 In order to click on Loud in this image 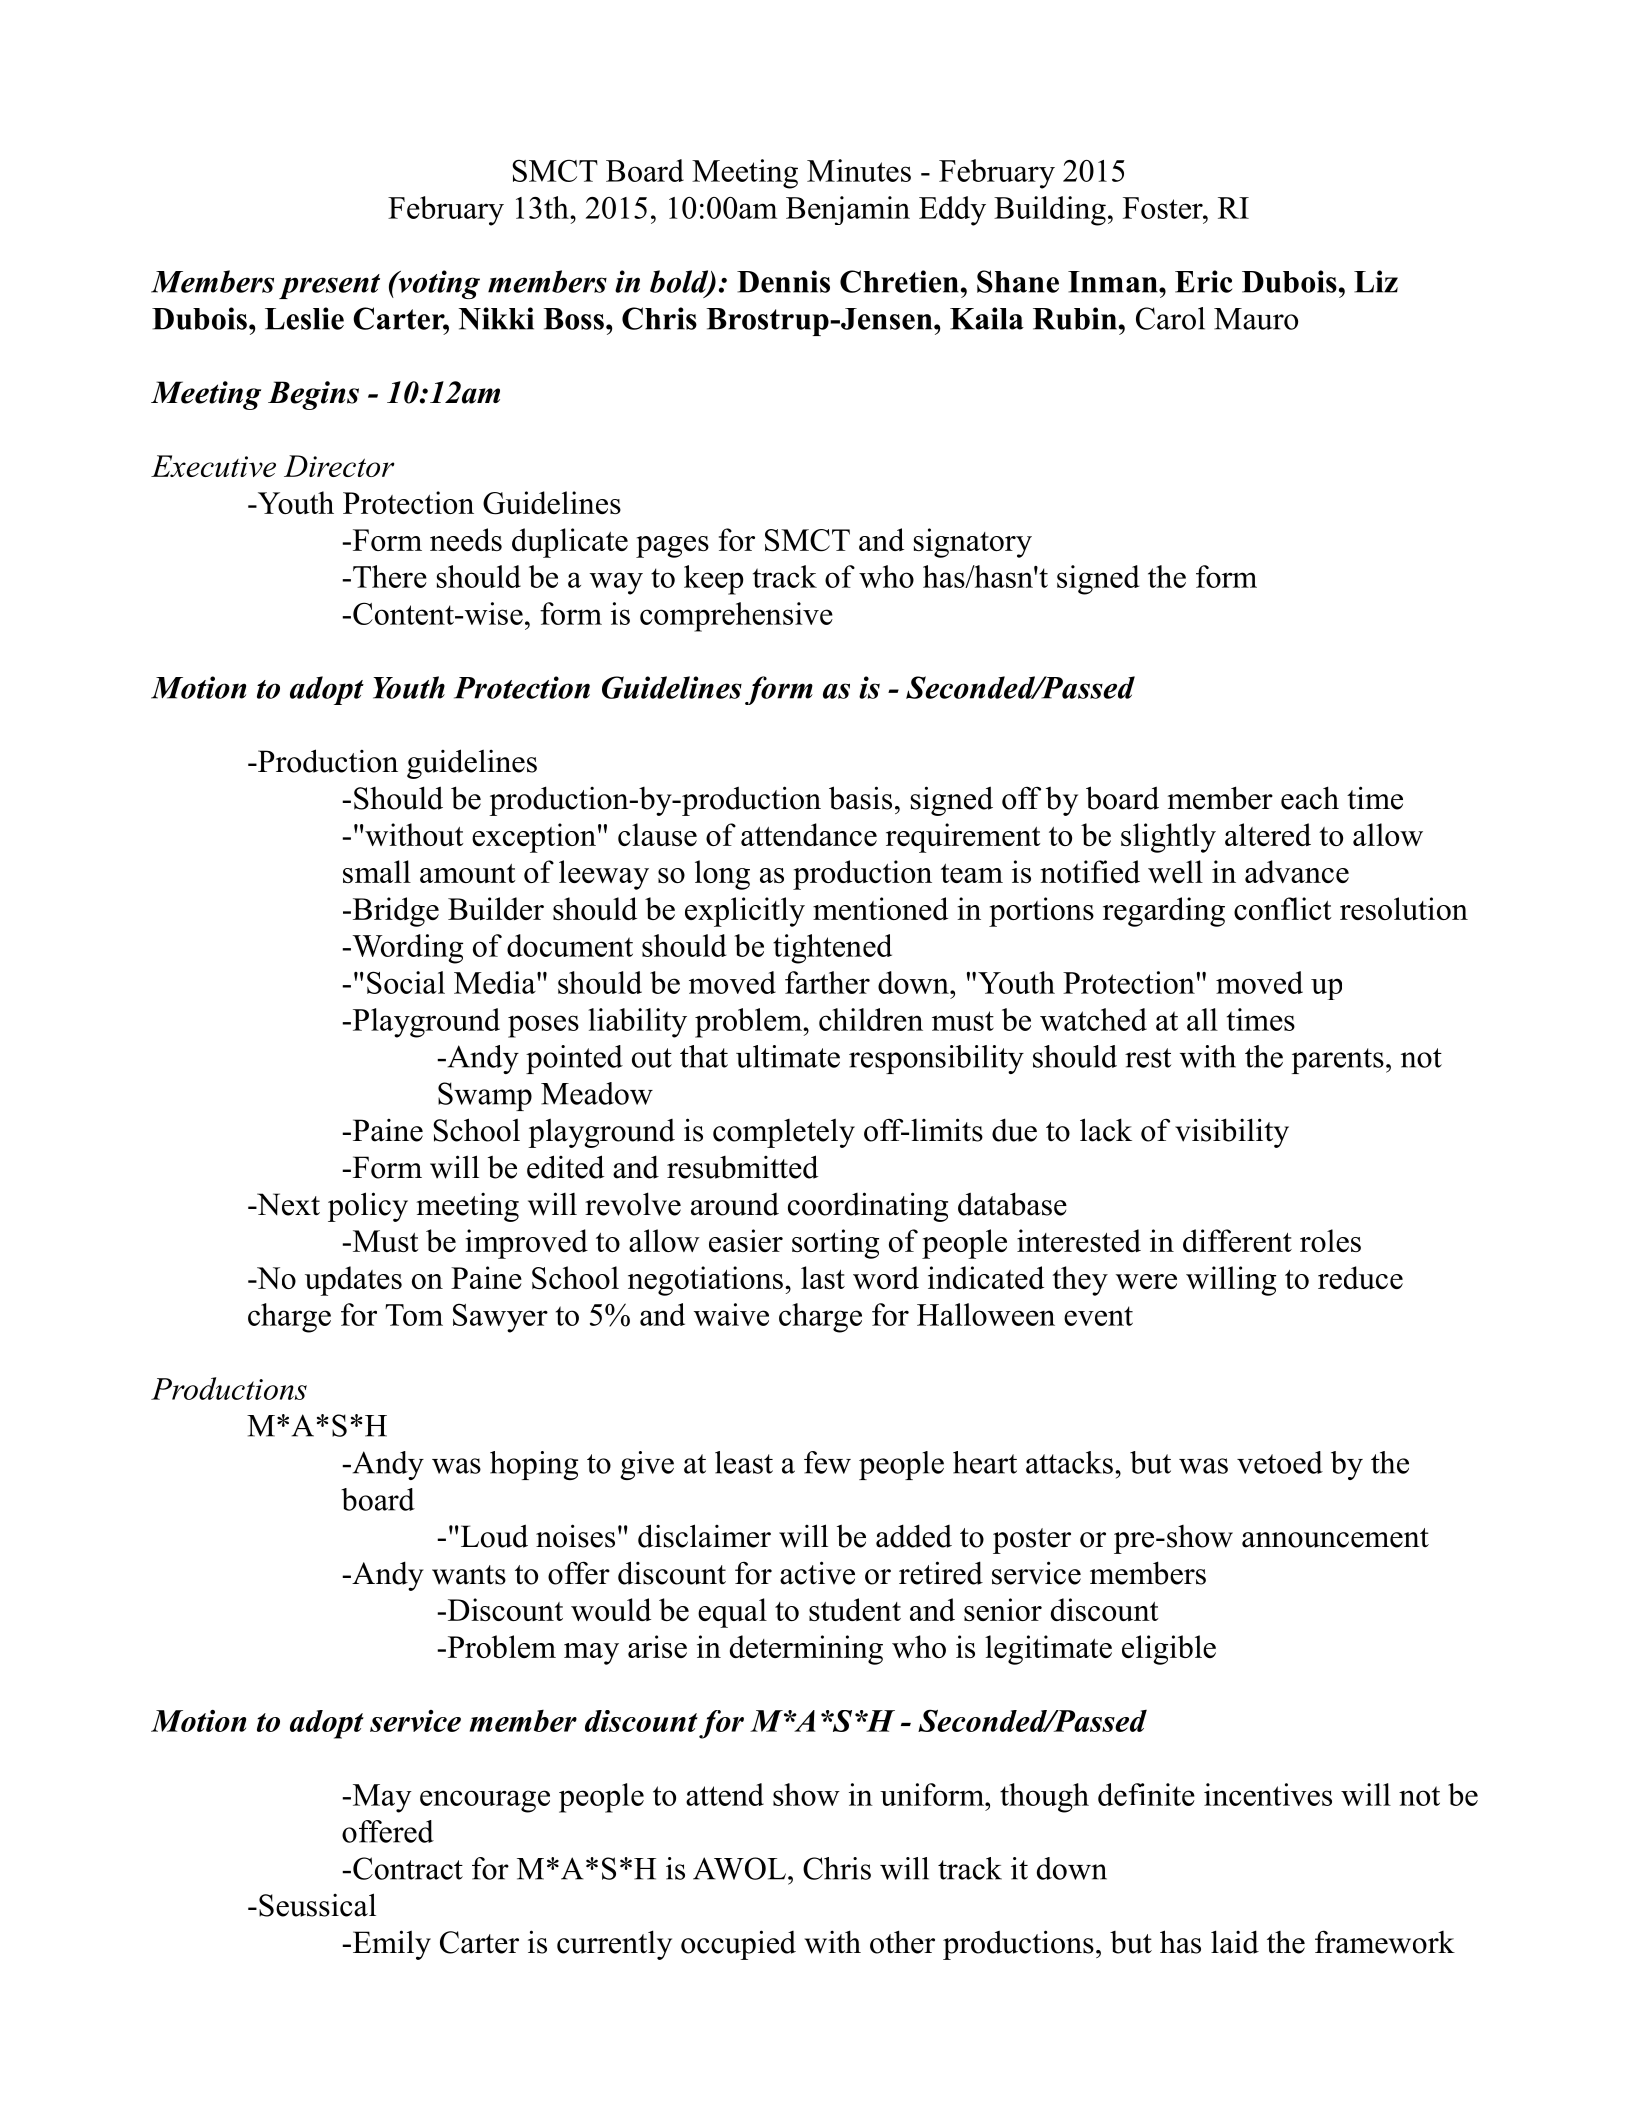, I will do `click(494, 1536)`.
